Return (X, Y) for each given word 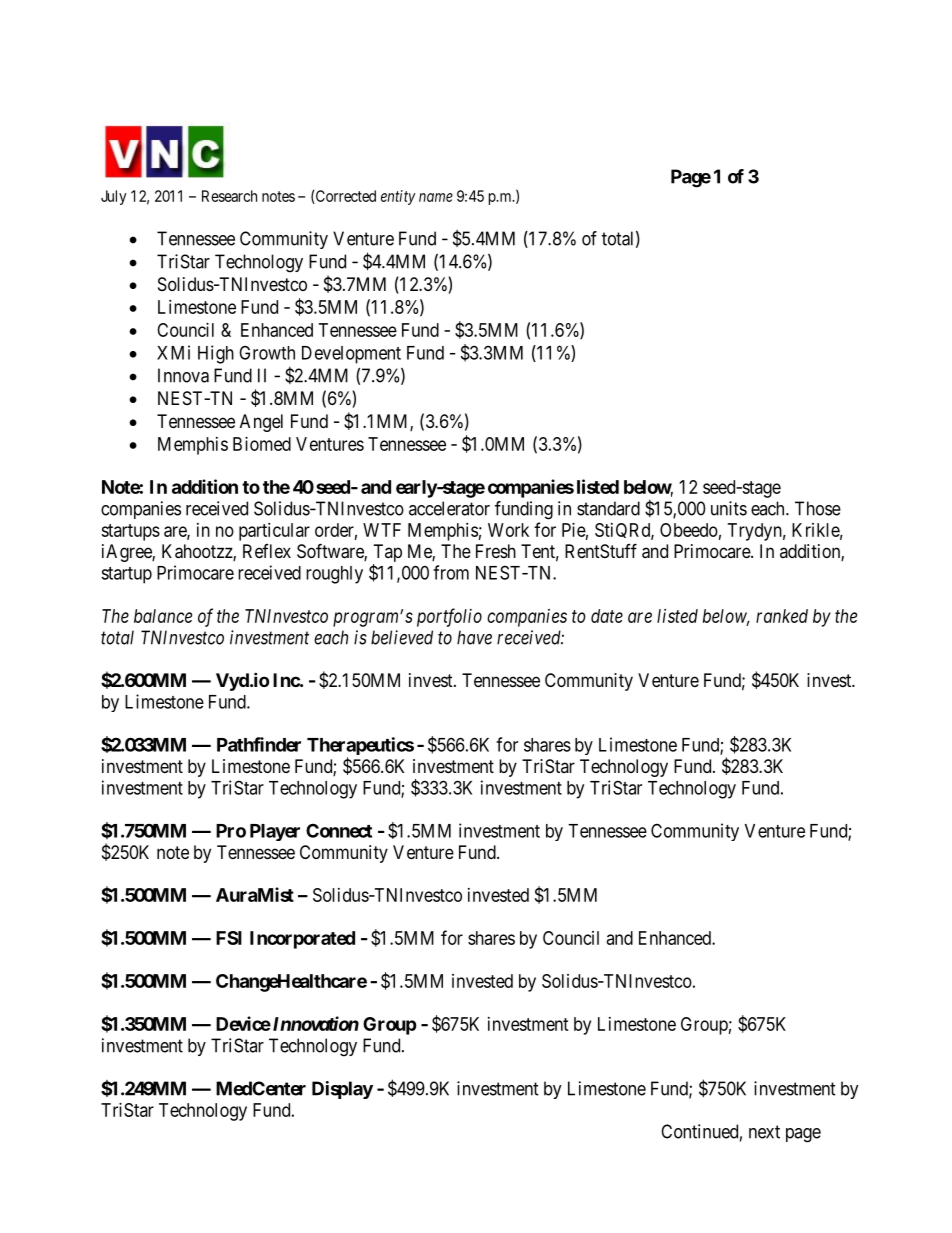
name (436, 197)
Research (229, 196)
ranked (782, 616)
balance (163, 616)
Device (243, 1023)
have (474, 637)
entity (398, 197)
